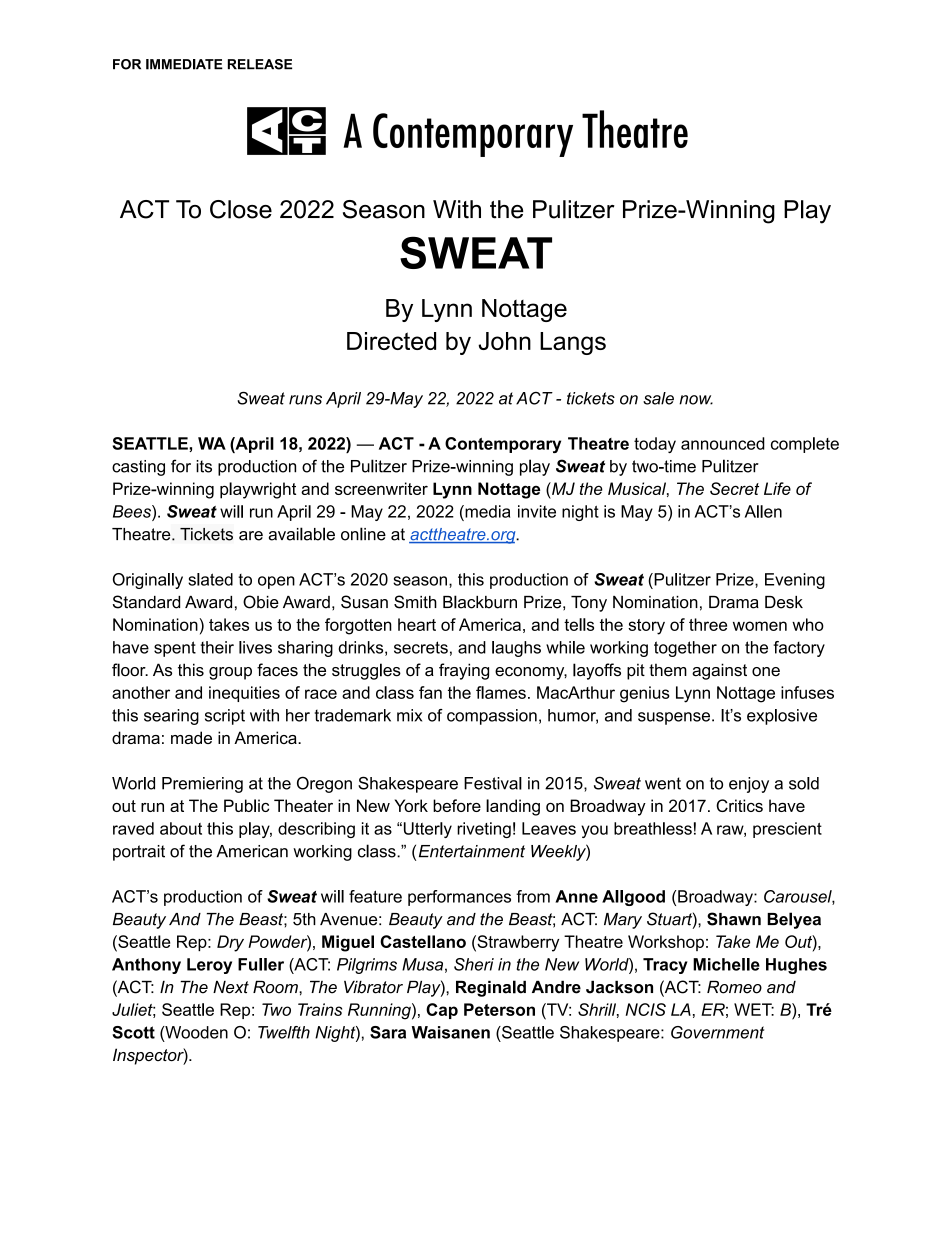  Describe the element at coordinates (480, 602) in the screenshot. I see `Blackburn` at that location.
